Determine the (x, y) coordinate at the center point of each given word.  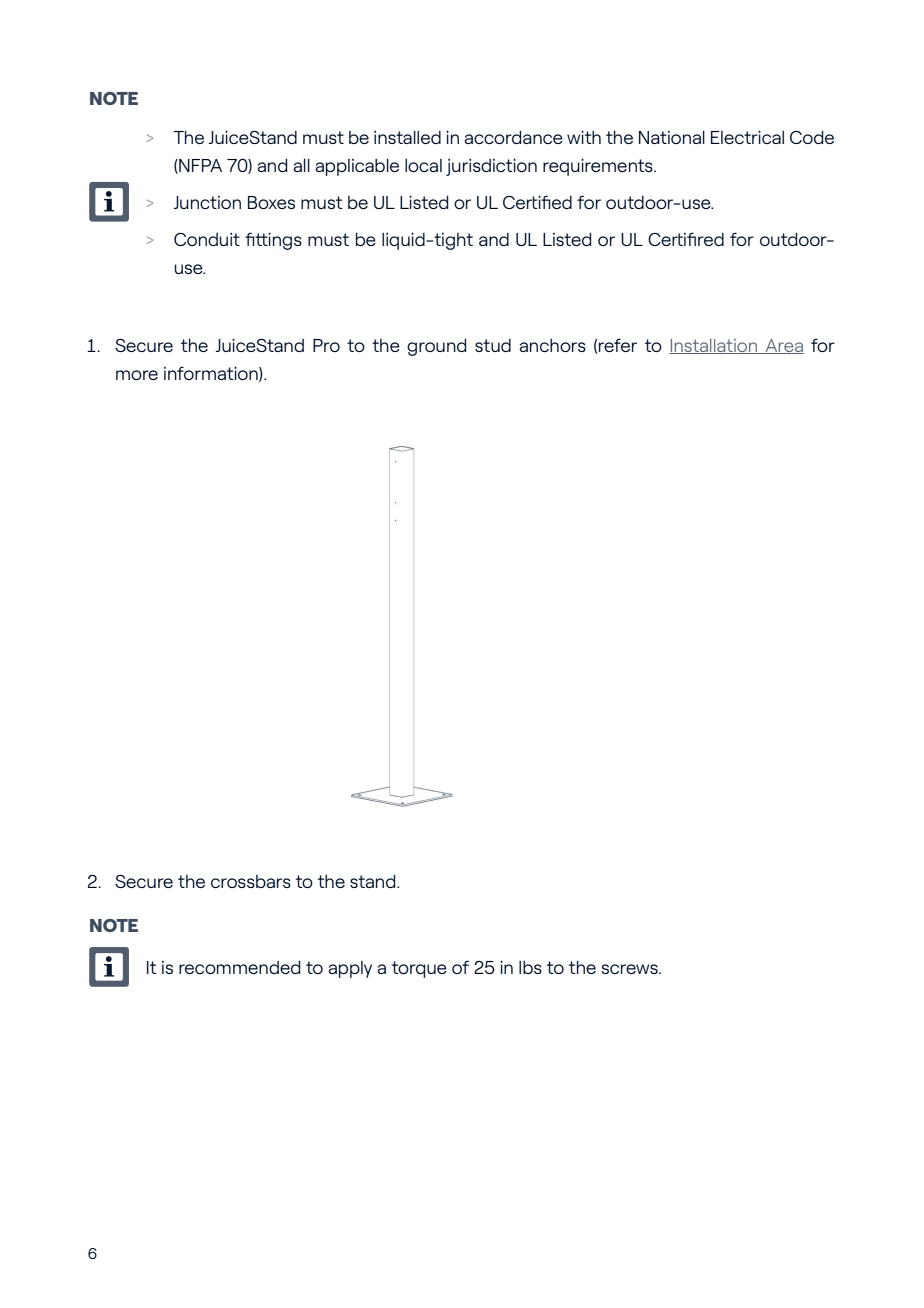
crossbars (251, 881)
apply (350, 969)
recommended (239, 967)
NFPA (199, 166)
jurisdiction (491, 167)
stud (493, 345)
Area (783, 346)
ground (436, 347)
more (137, 375)
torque (419, 969)
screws (630, 969)
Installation (714, 346)
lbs (530, 967)
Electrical (747, 137)
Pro (326, 345)
